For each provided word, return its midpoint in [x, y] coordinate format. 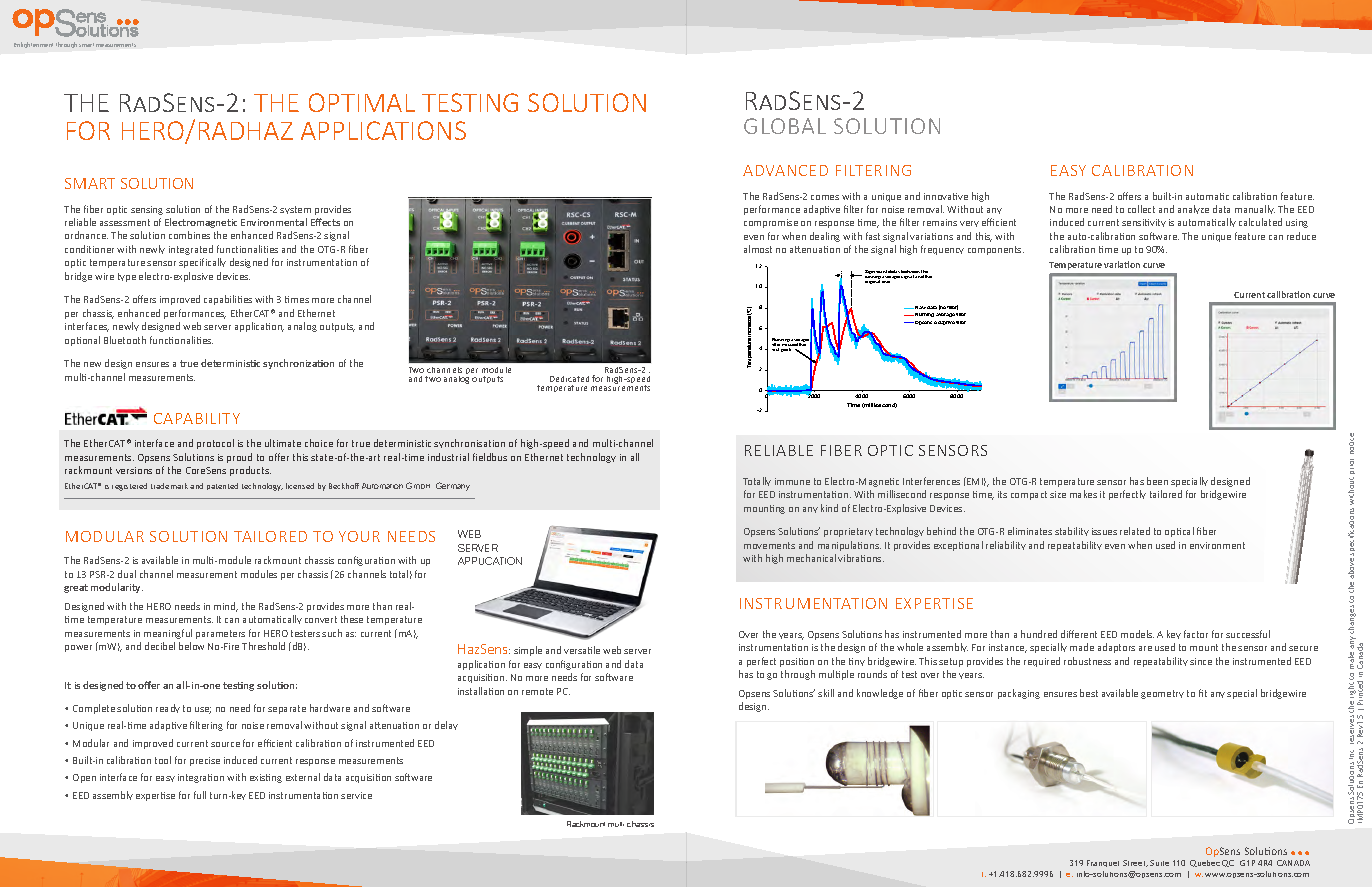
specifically [202, 263]
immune [792, 481]
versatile [582, 650]
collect [1141, 209]
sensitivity [1144, 223]
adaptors [1116, 648]
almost [758, 249]
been [1157, 481]
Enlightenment [33, 45]
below [191, 646]
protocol [215, 444]
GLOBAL [785, 126]
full [200, 795]
